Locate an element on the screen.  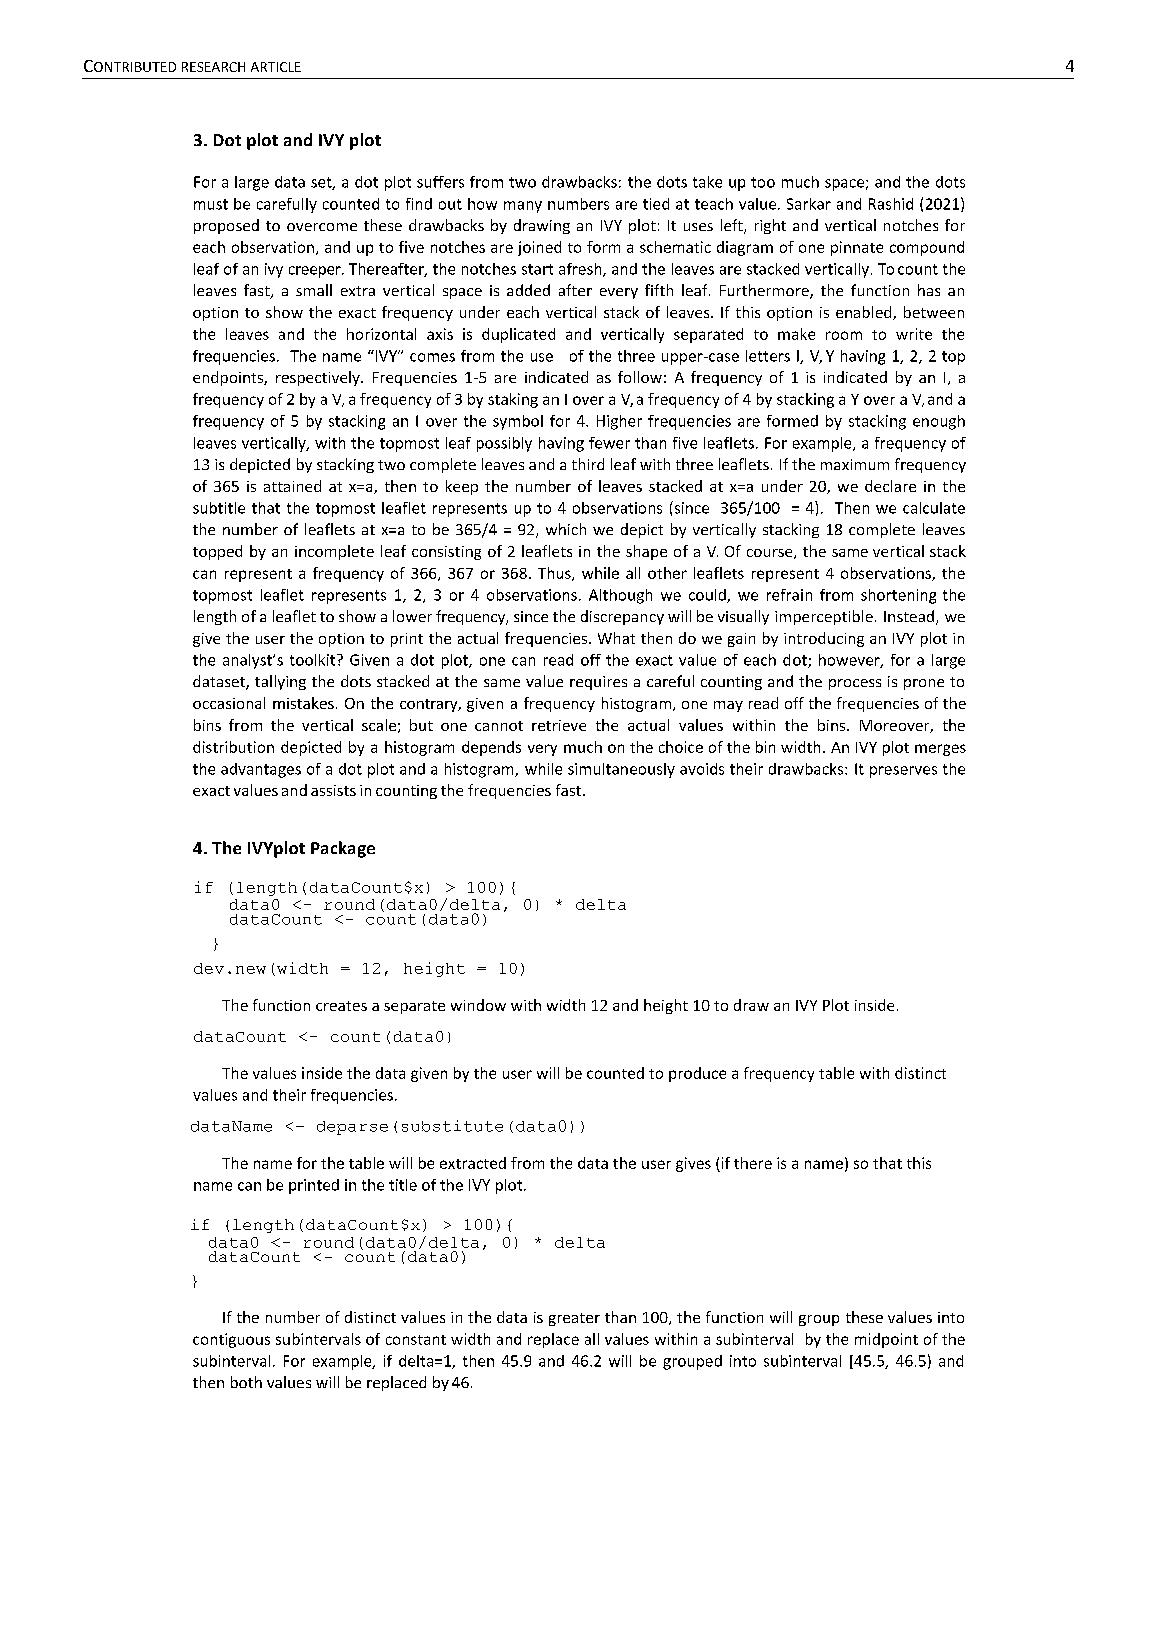
creates is located at coordinates (341, 1006).
